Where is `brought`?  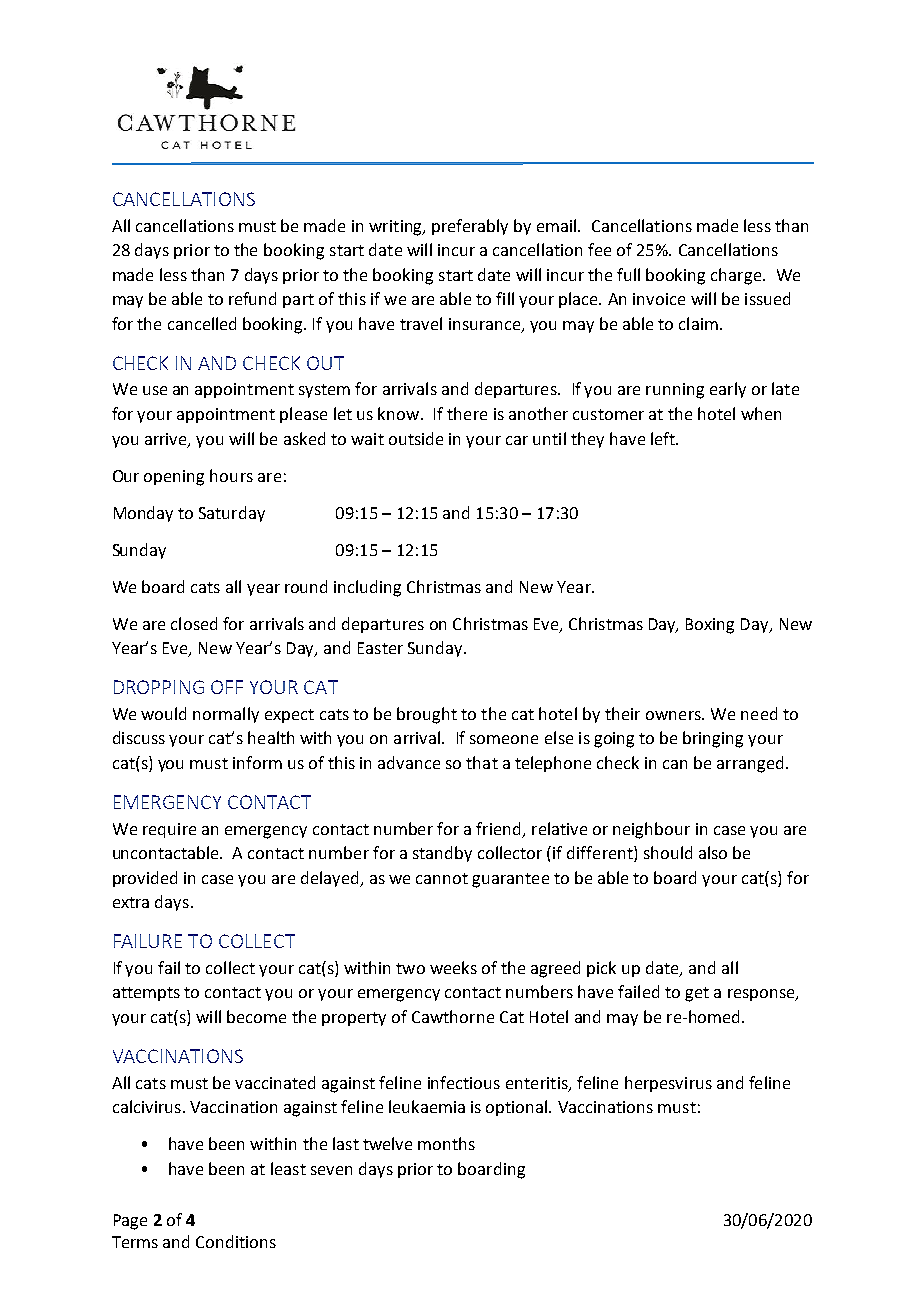
brought is located at coordinates (427, 715).
